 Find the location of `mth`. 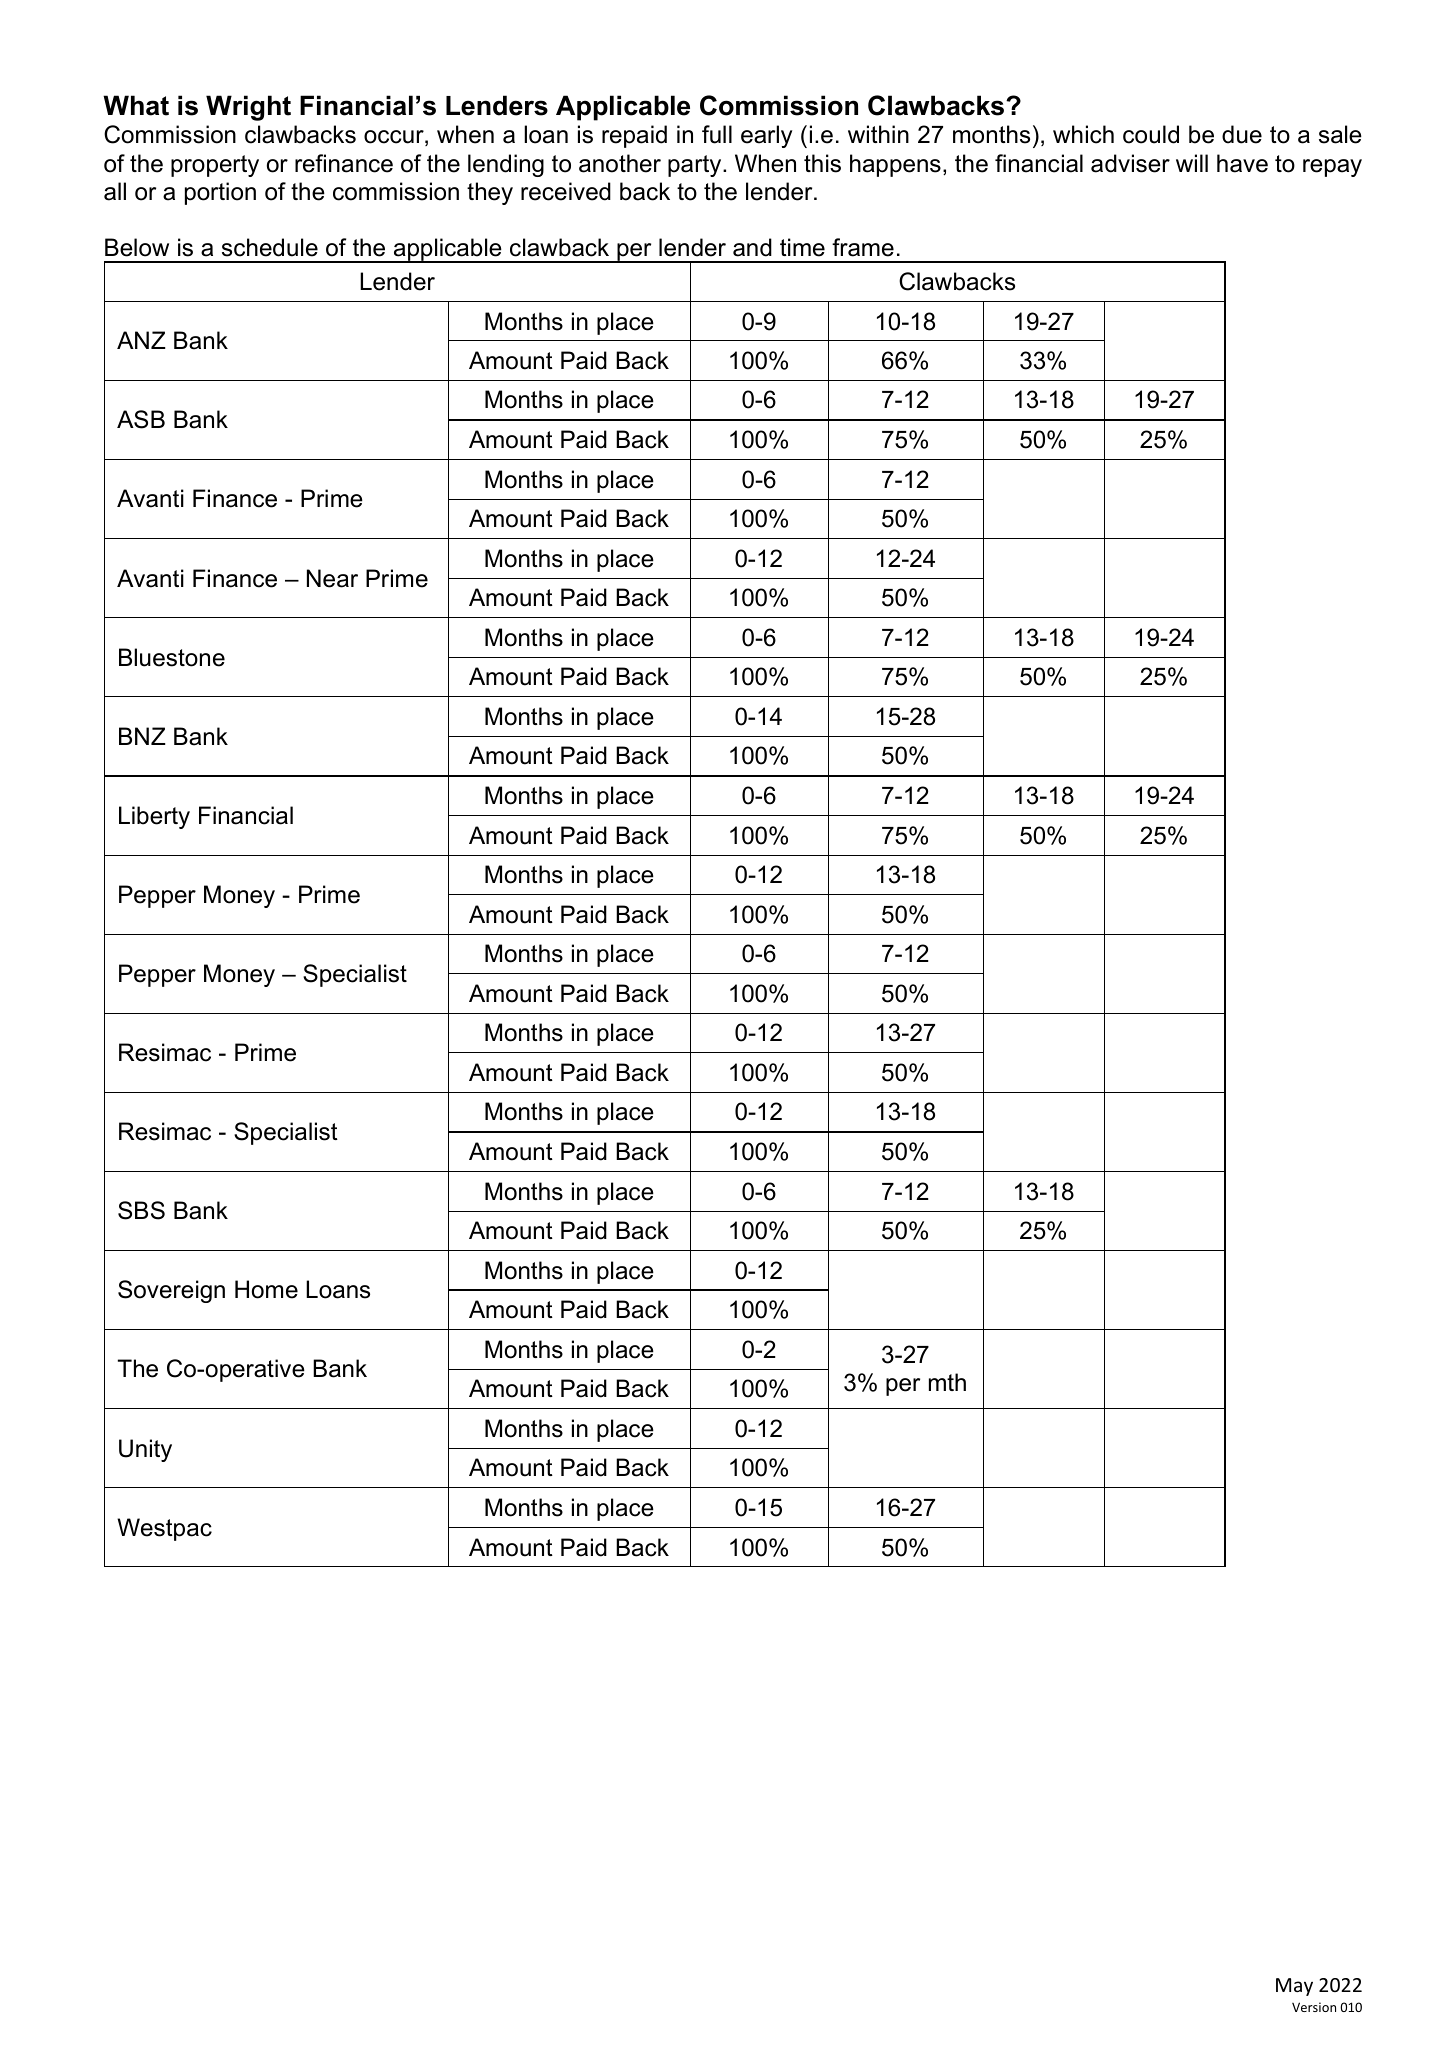

mth is located at coordinates (947, 1382).
